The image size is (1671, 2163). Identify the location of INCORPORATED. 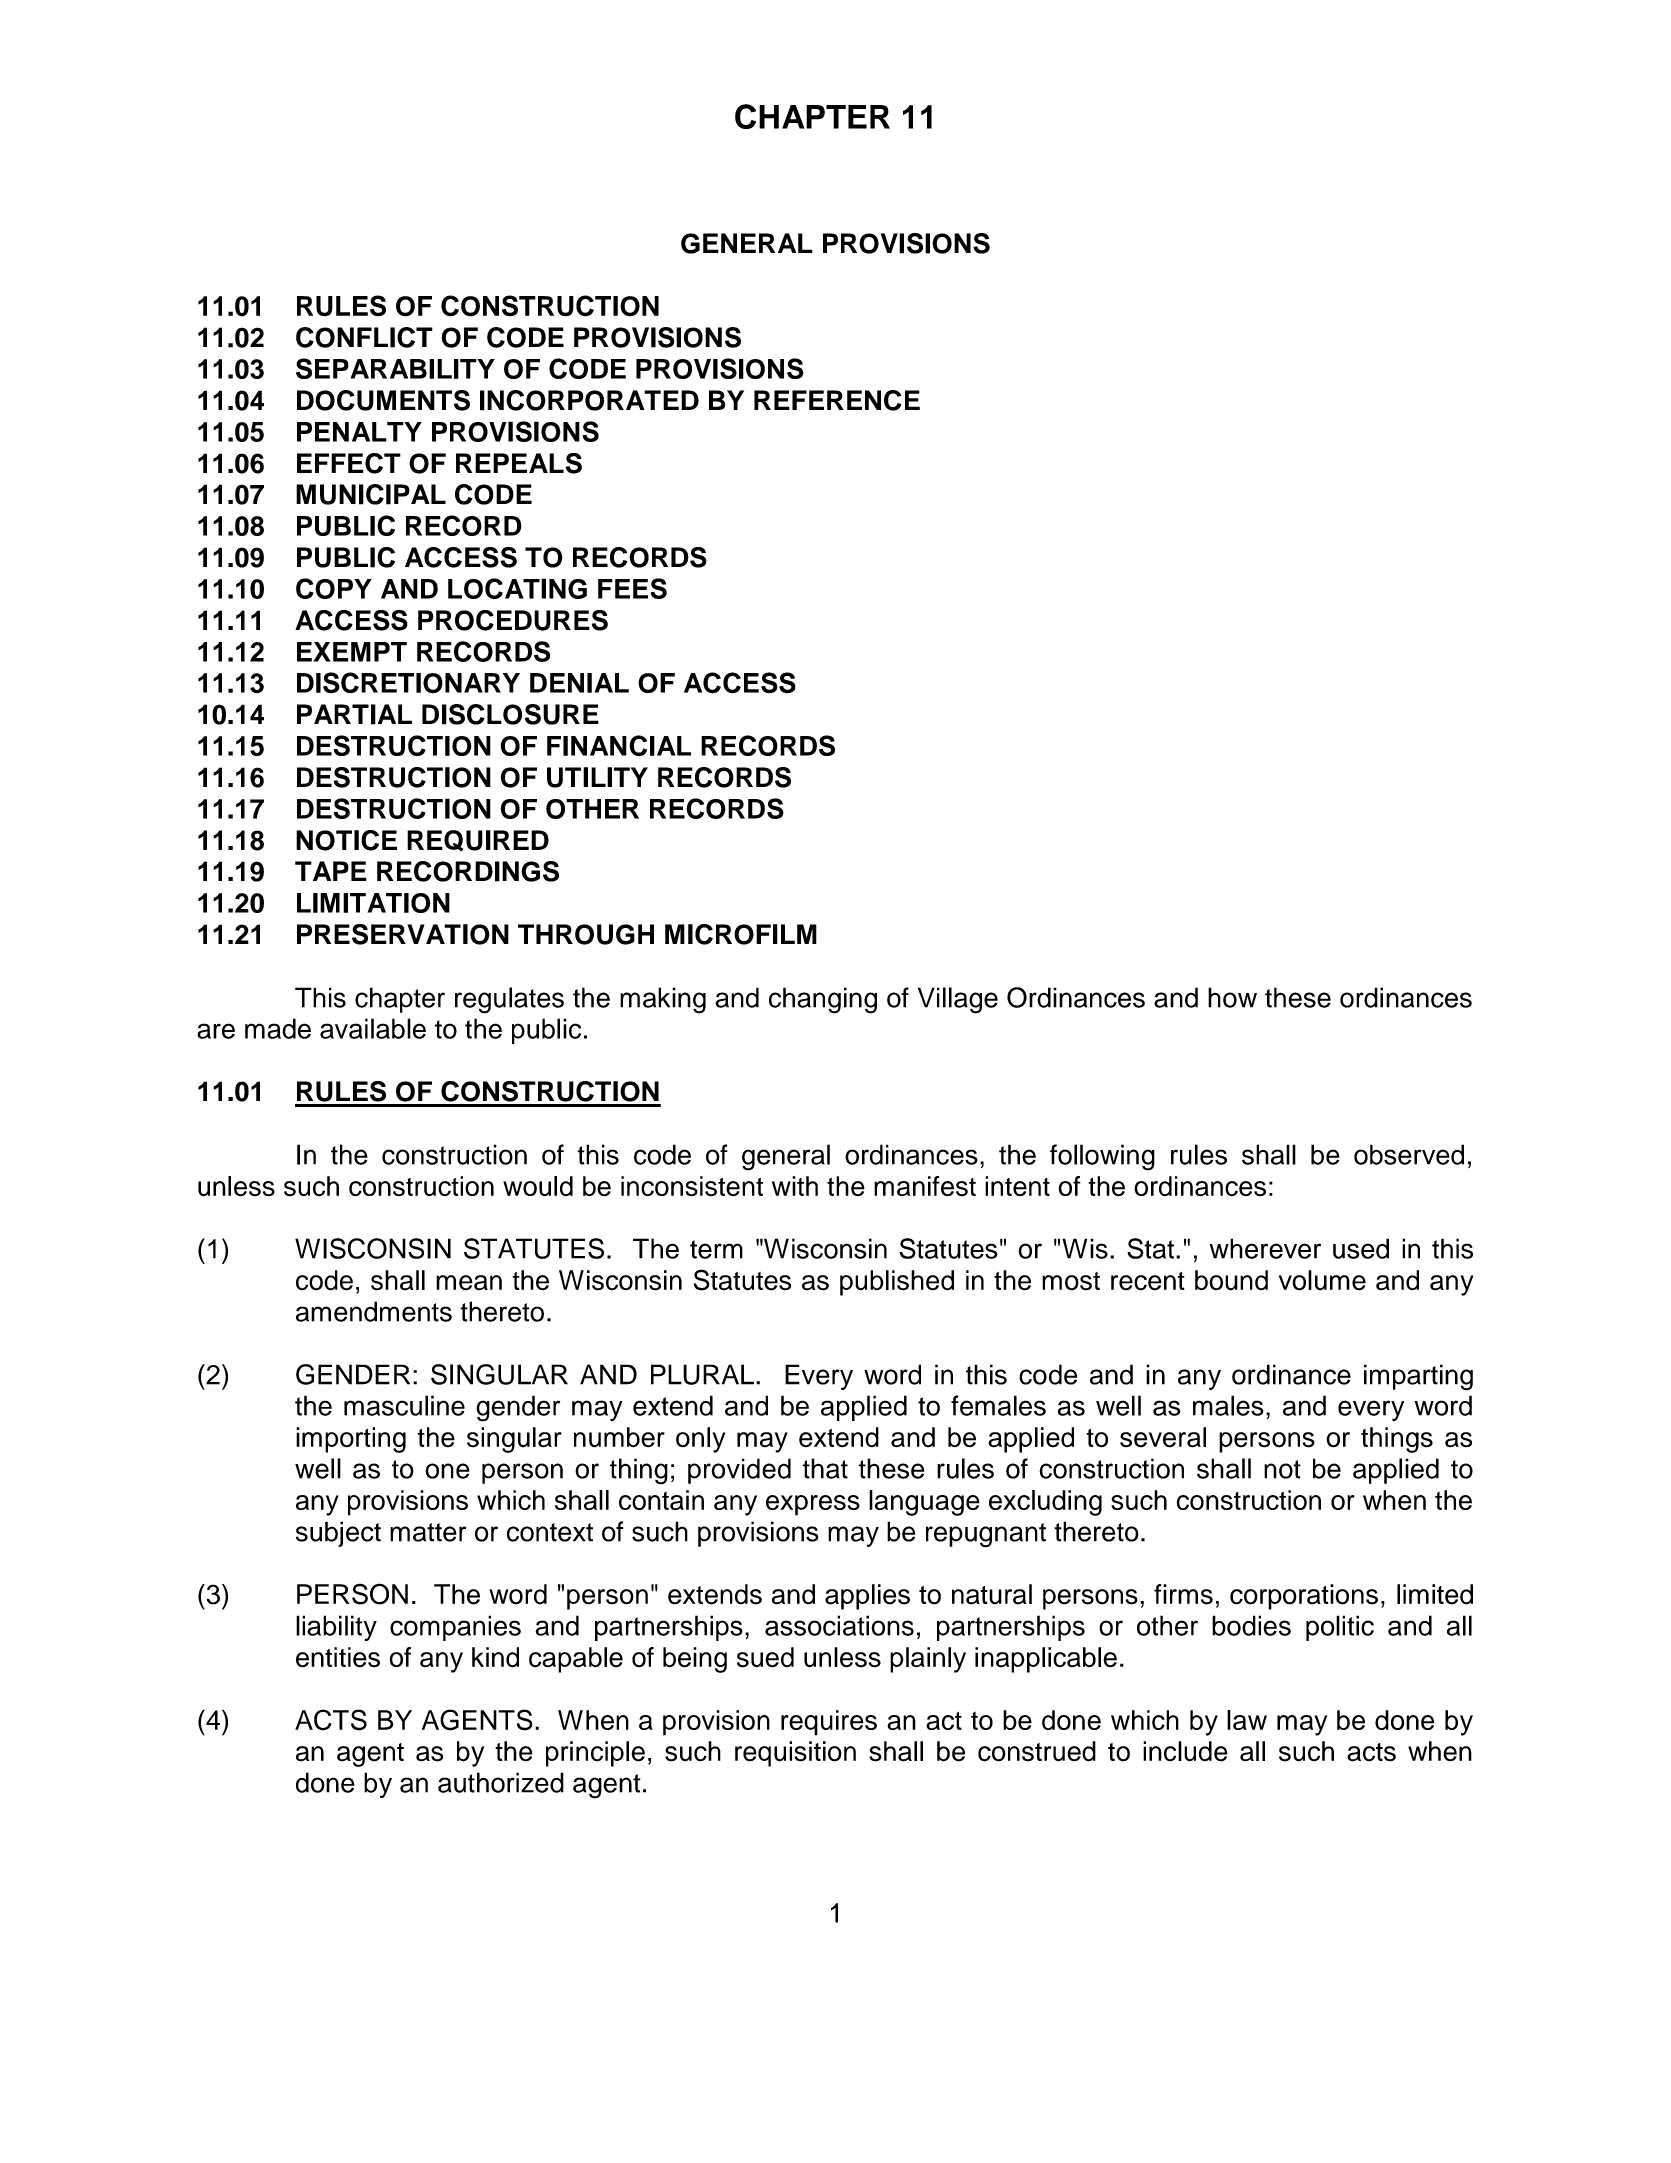
(589, 400).
